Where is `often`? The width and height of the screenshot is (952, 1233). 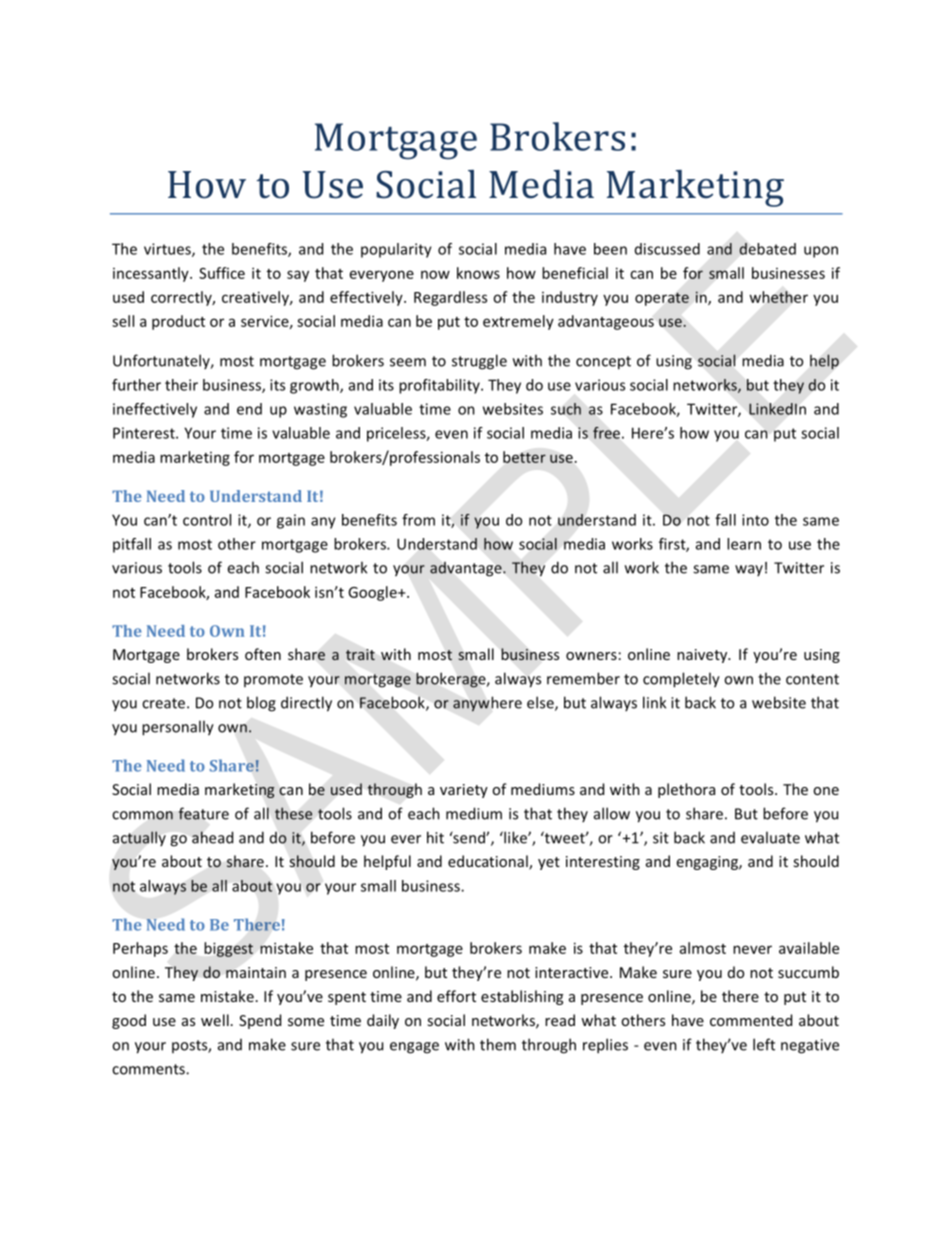
often is located at coordinates (263, 654).
